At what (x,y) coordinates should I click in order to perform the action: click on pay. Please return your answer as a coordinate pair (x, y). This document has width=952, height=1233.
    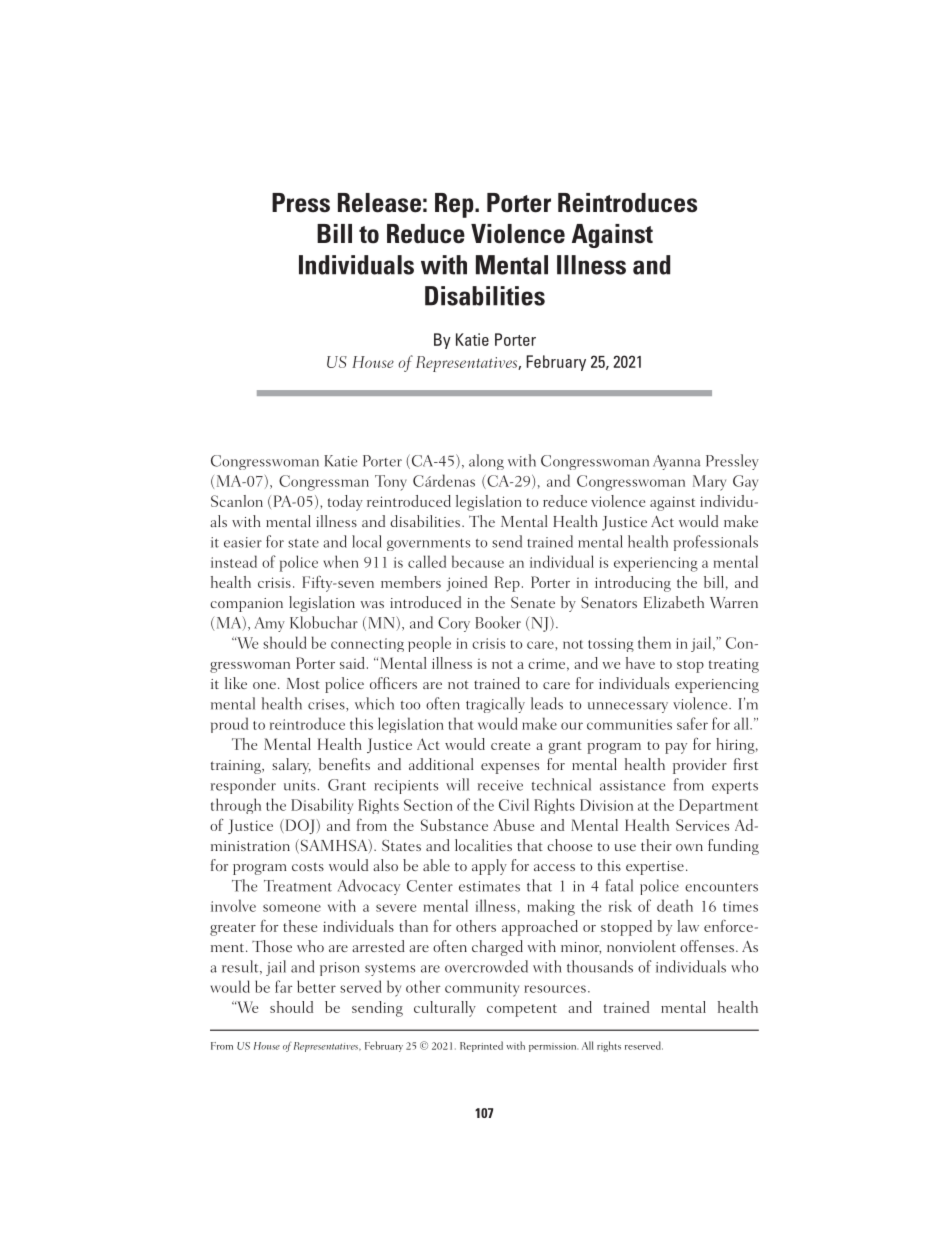
    Looking at the image, I should click on (676, 748).
